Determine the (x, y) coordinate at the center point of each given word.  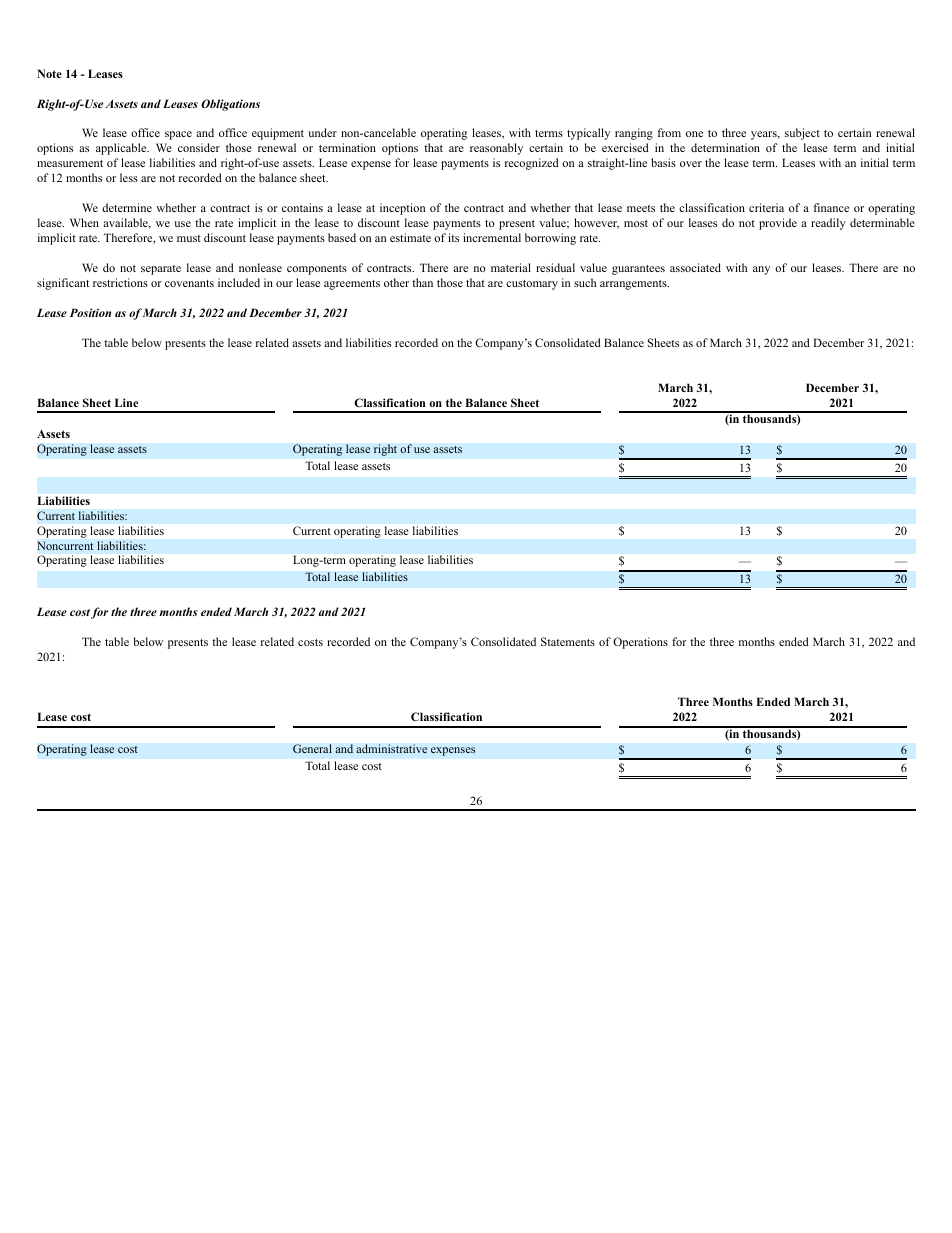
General (312, 749)
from (669, 132)
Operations (640, 643)
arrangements (634, 285)
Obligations (230, 105)
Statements (568, 641)
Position (90, 312)
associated (695, 267)
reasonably (496, 149)
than (422, 282)
